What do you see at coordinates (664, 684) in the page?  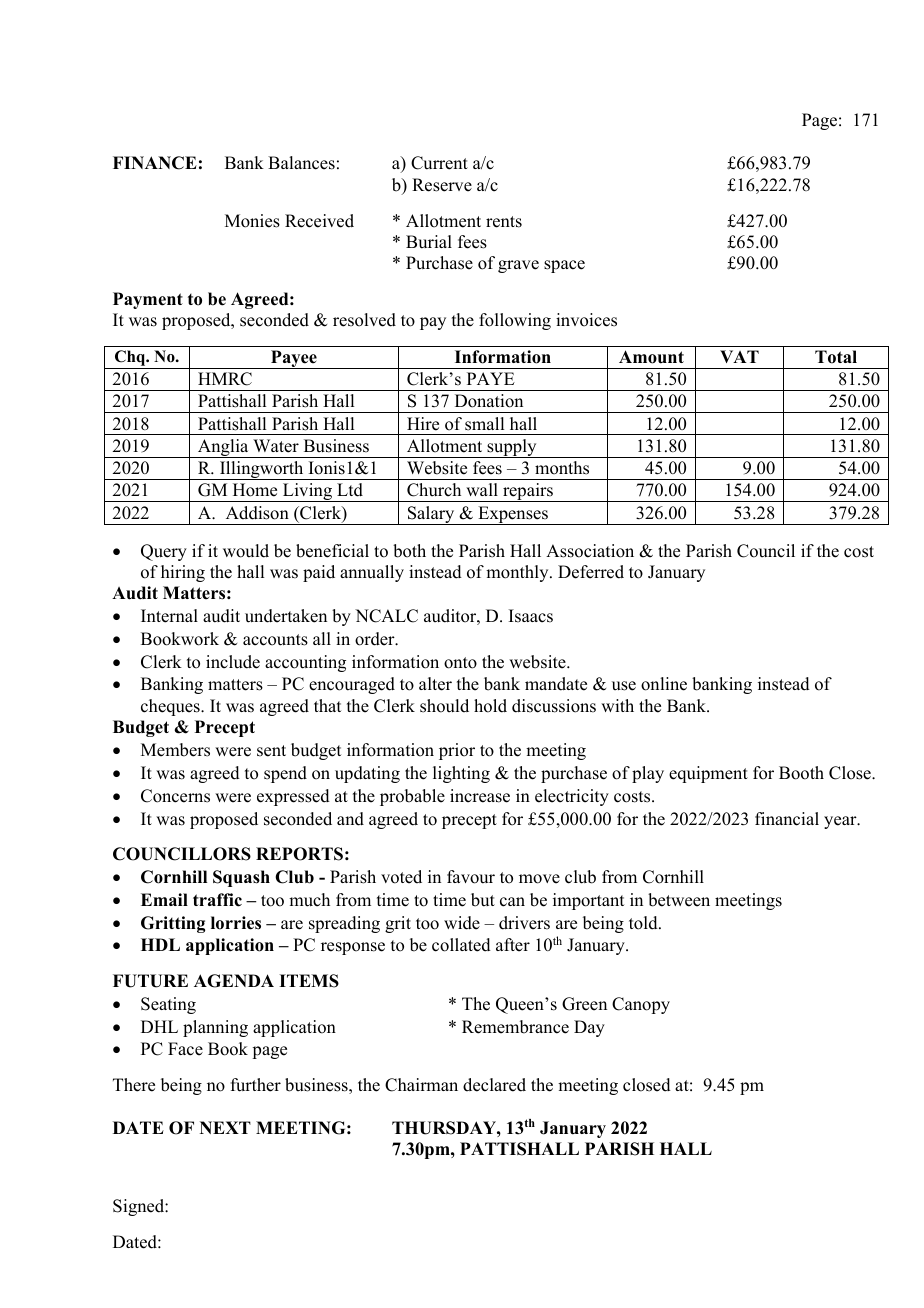 I see `online` at bounding box center [664, 684].
